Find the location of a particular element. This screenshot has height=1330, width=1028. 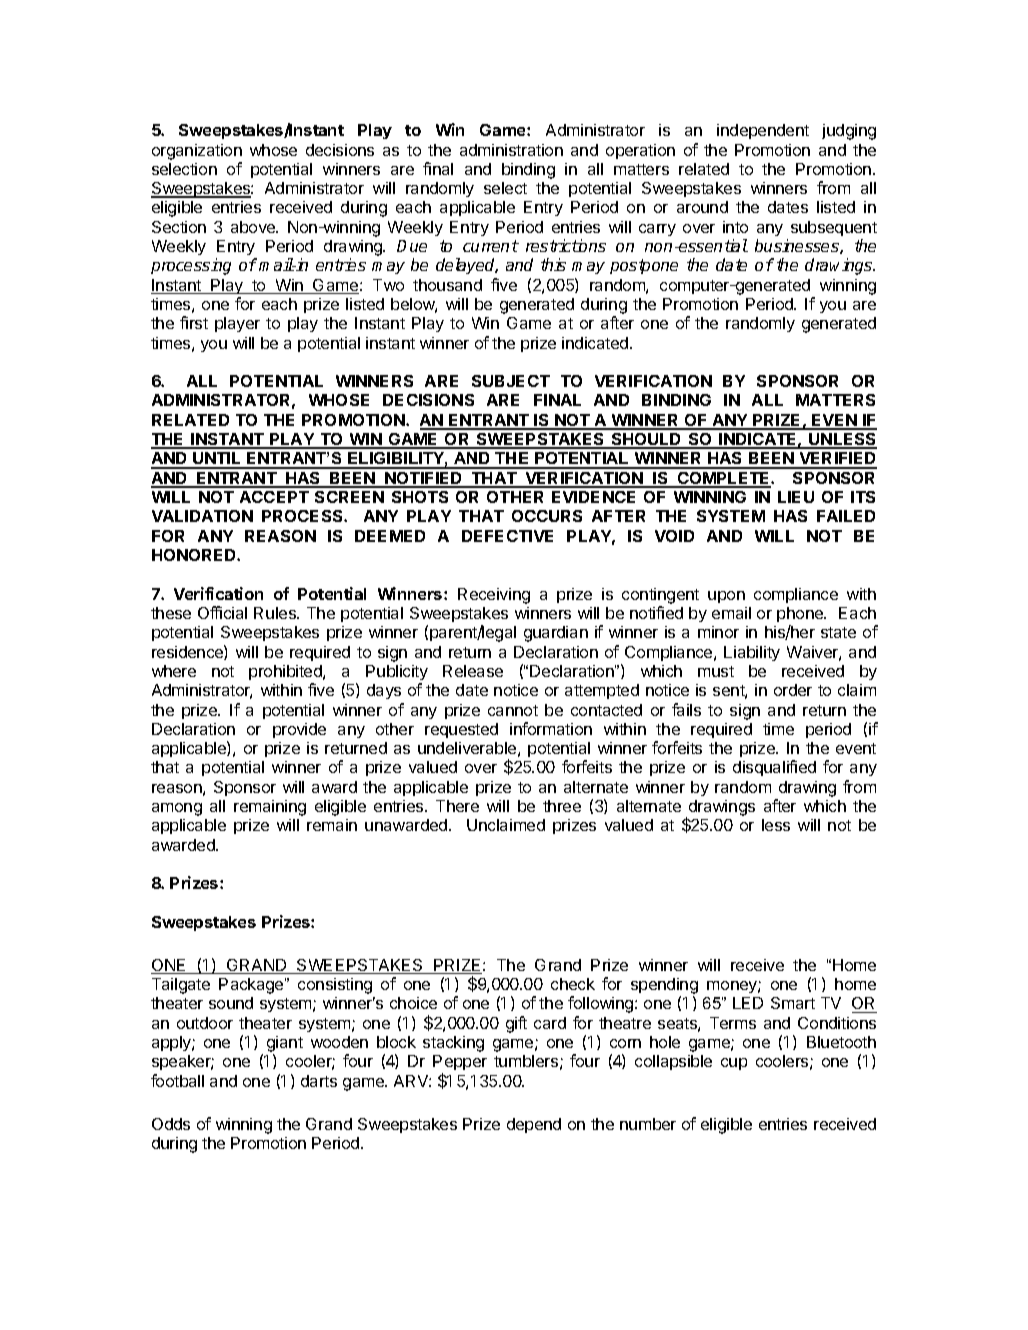

Rules is located at coordinates (276, 613).
